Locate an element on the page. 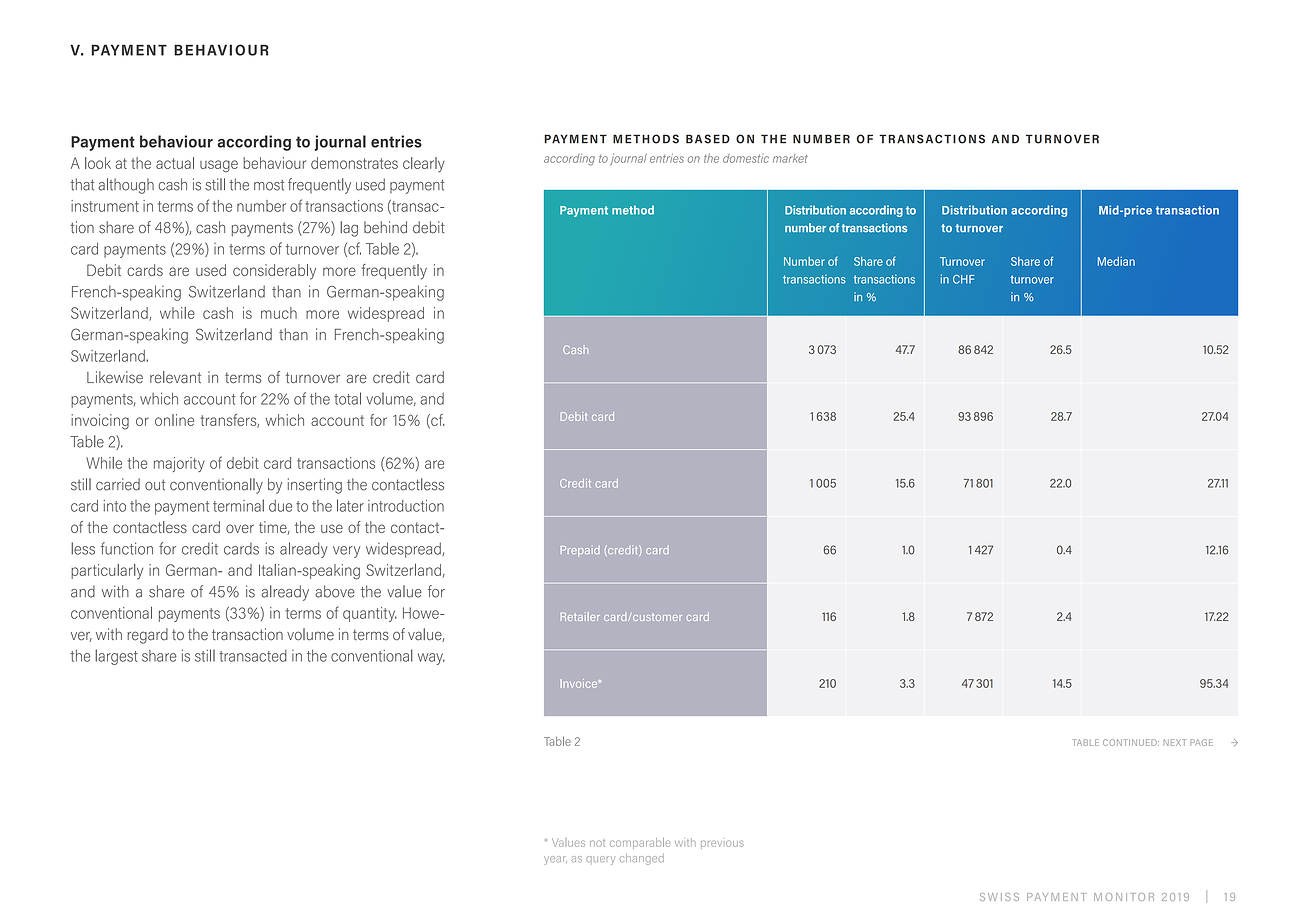 Image resolution: width=1308 pixels, height=924 pixels. NEXT is located at coordinates (1175, 742).
